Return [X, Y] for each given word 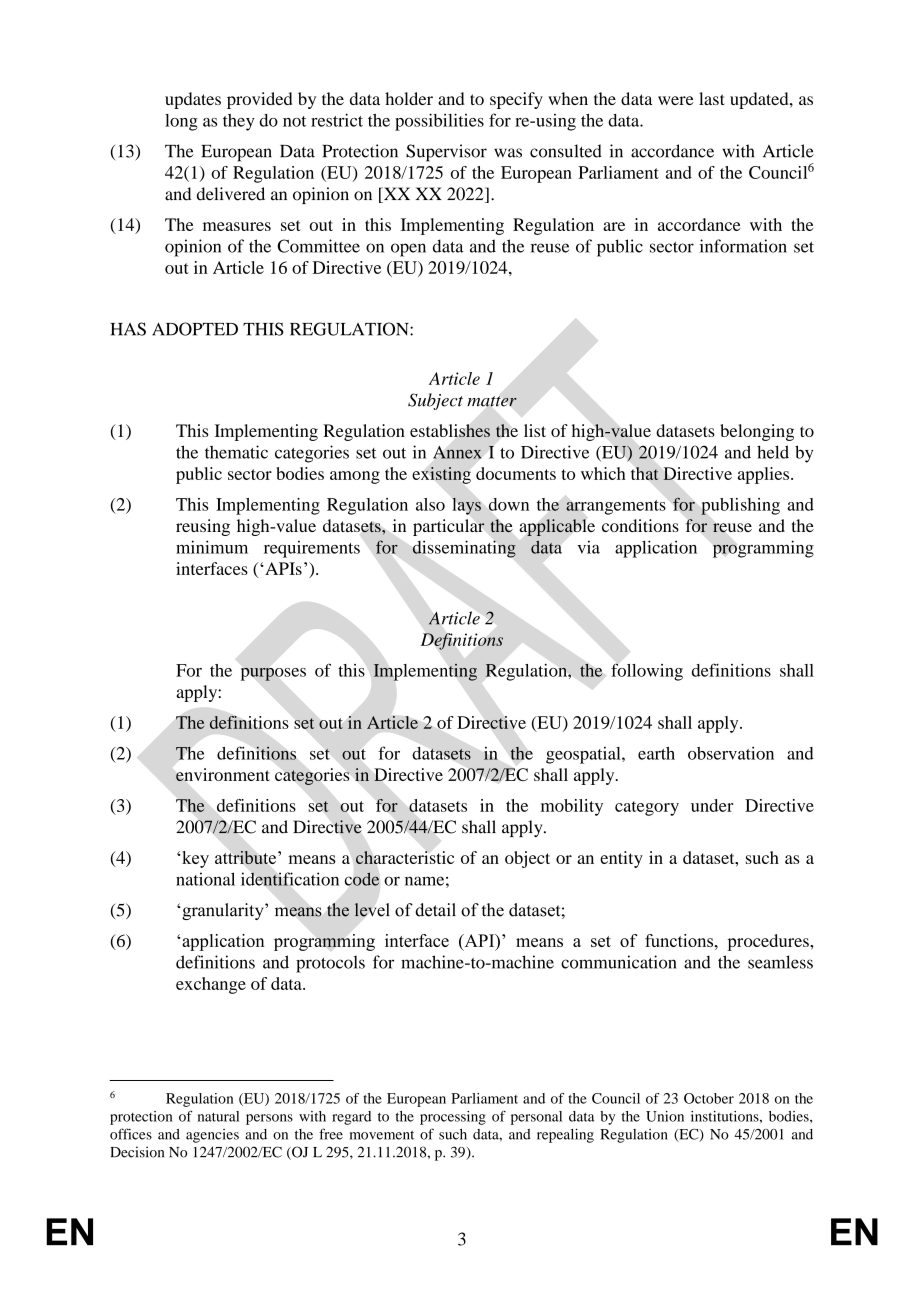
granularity [223, 911]
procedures [769, 942]
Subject [435, 401]
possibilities [439, 122]
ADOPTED [195, 329]
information [743, 246]
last [712, 98]
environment [223, 774]
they [239, 122]
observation [731, 753]
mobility [572, 807]
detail [435, 910]
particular [449, 527]
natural [218, 1116]
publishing [740, 506]
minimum [212, 547]
